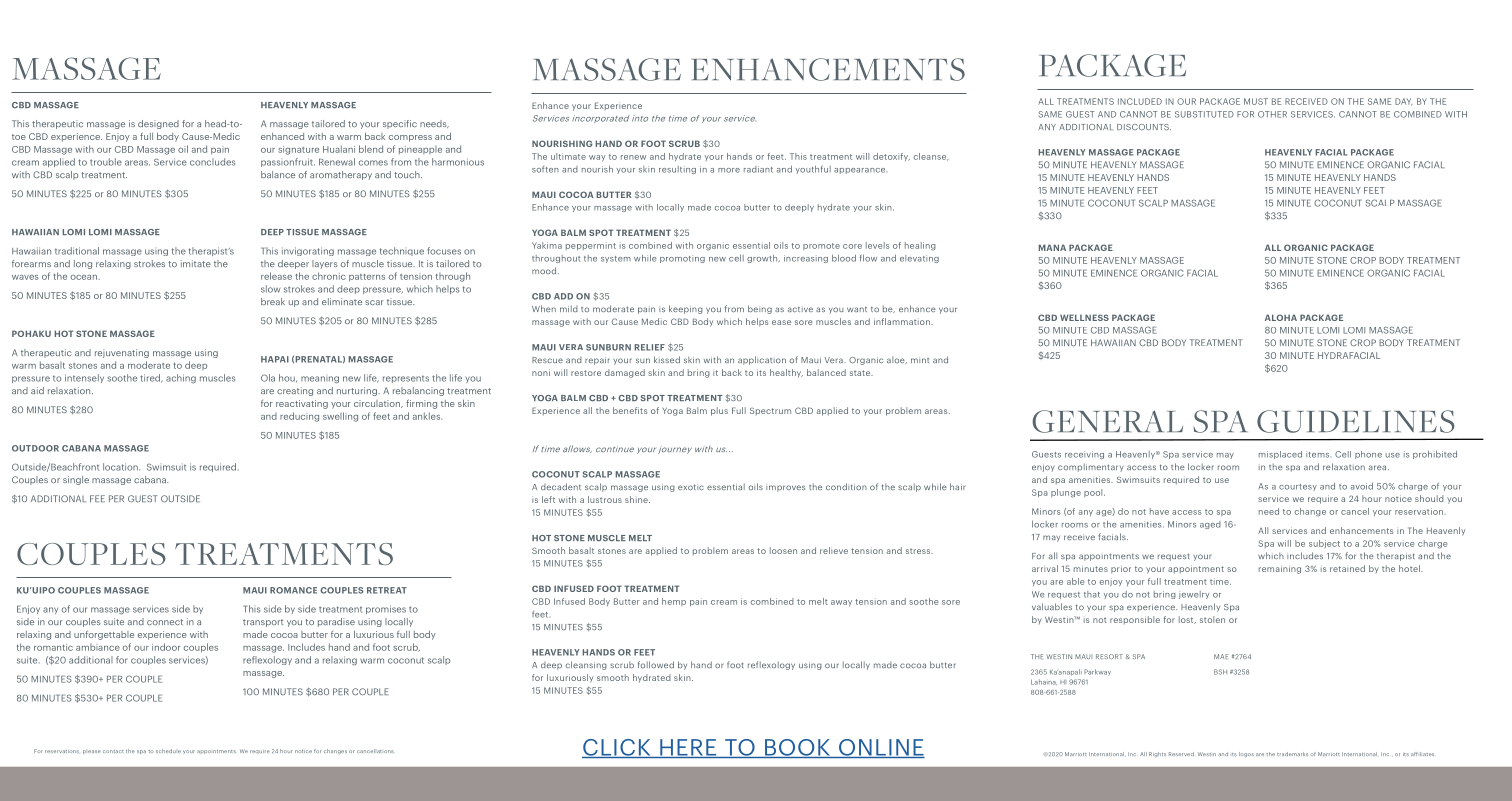  I want to click on ALOHA, so click(1281, 317).
